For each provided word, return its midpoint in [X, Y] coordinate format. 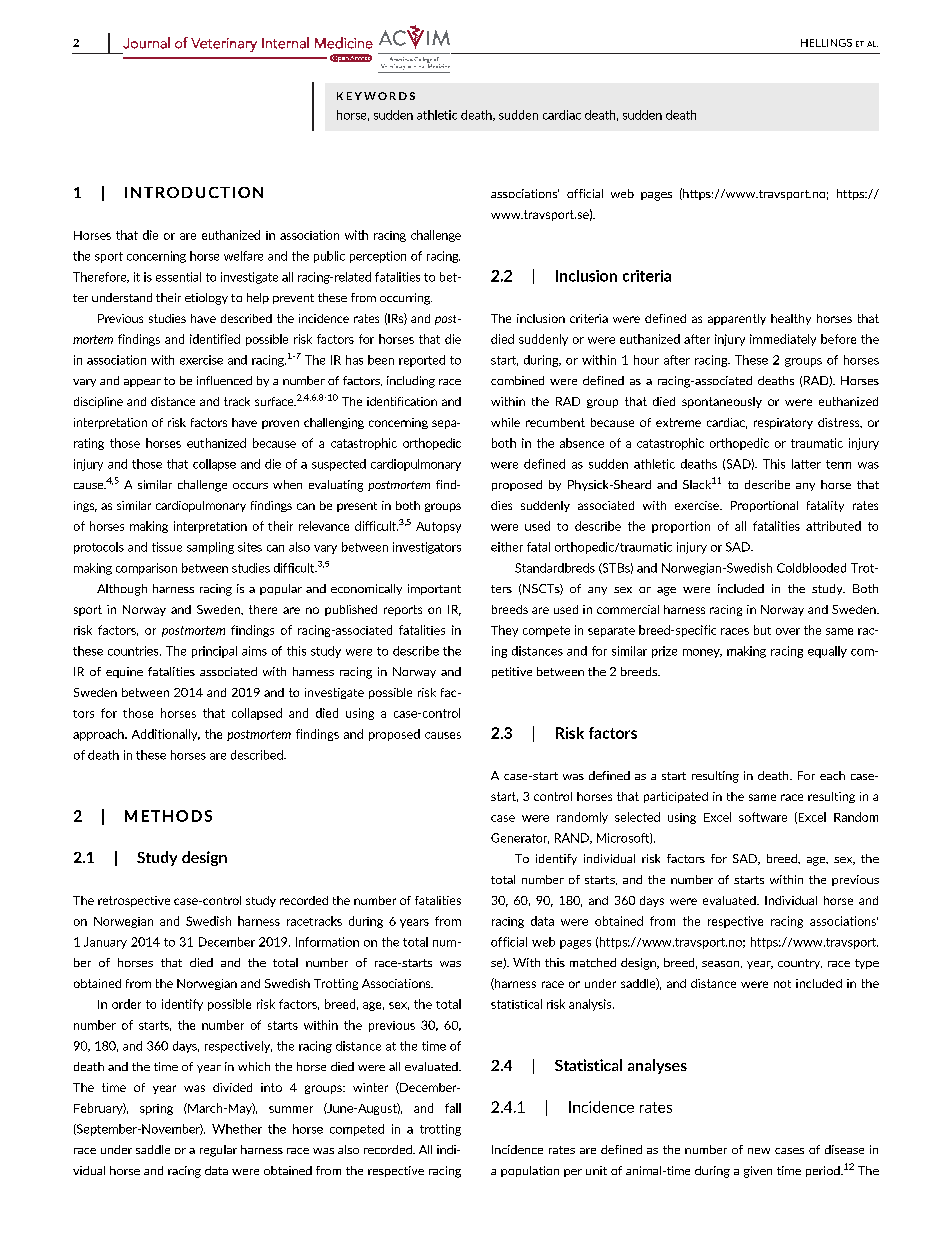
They [504, 631]
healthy [791, 319]
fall [453, 1108]
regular [218, 1151]
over [788, 631]
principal [214, 652]
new [759, 1151]
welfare [243, 256]
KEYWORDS [376, 96]
